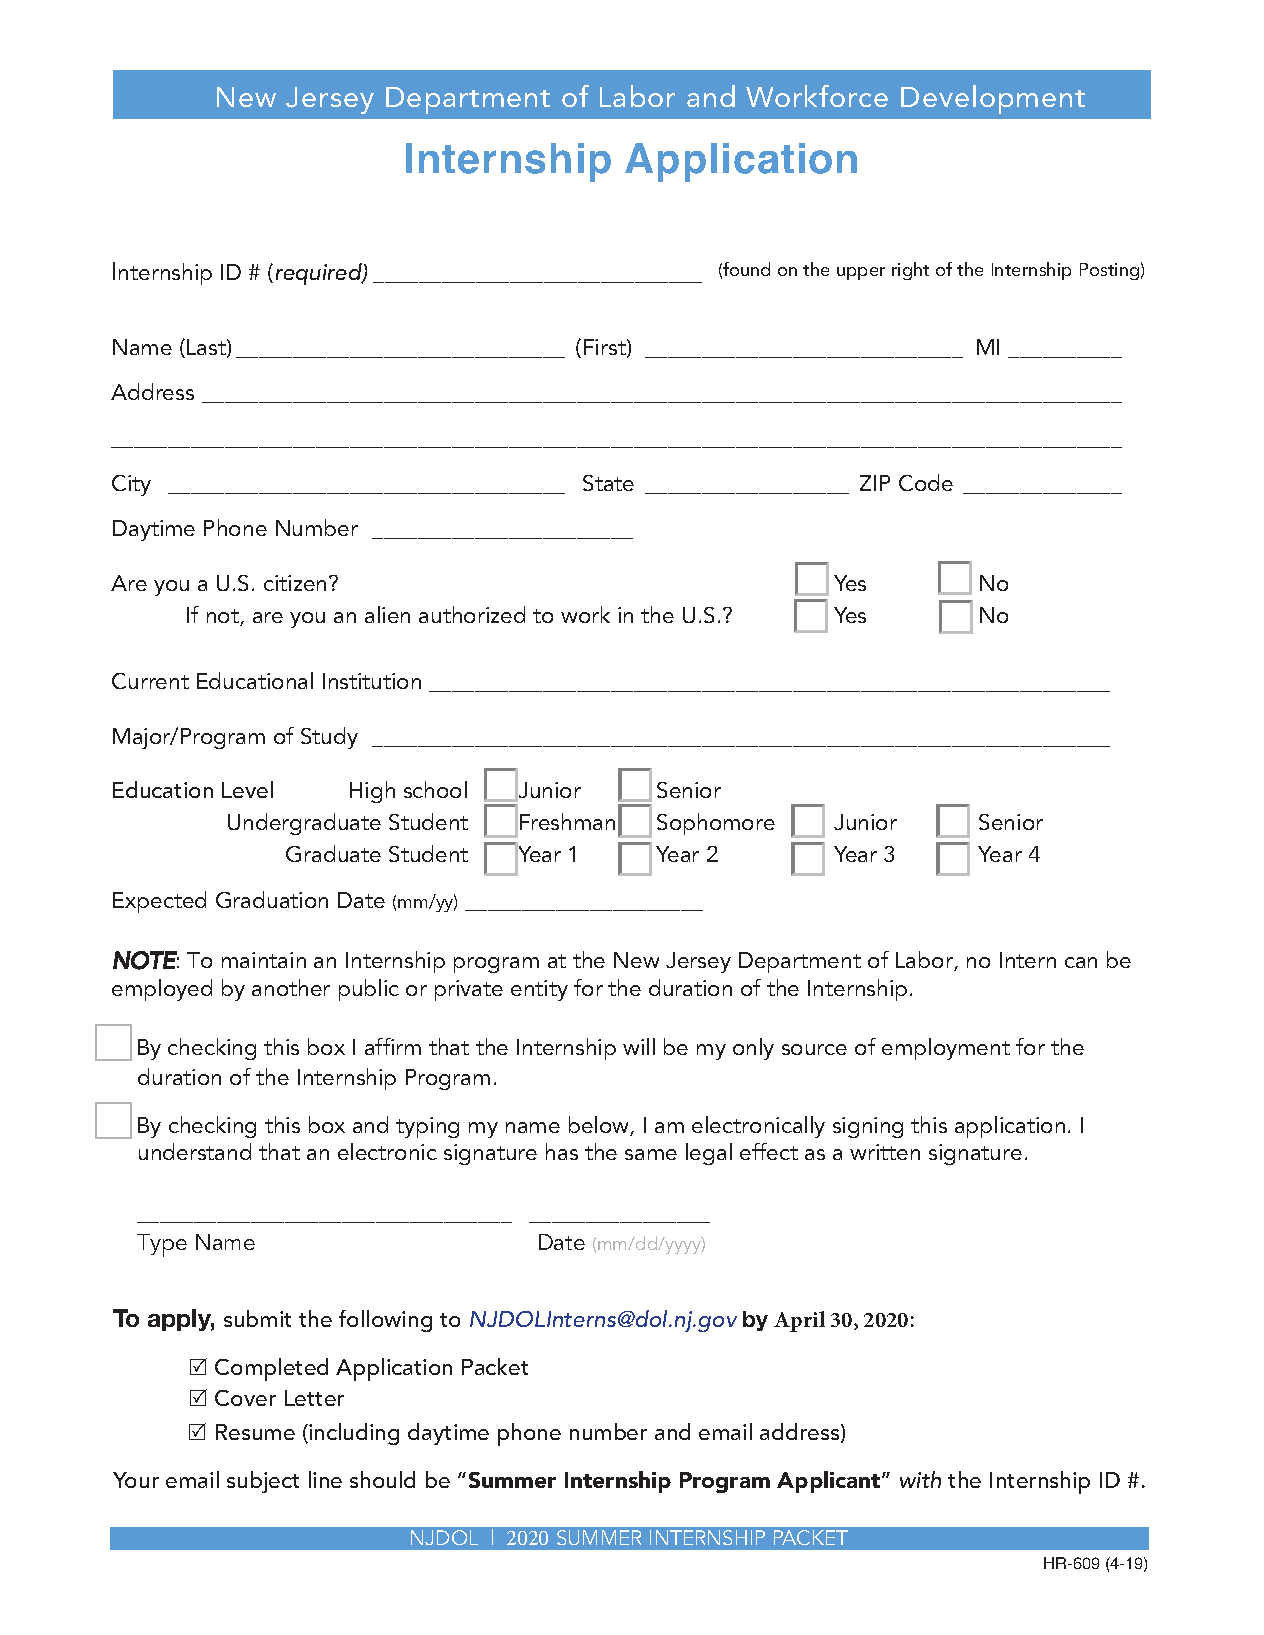 This document has height=1635, width=1264. I want to click on Development, so click(993, 99).
